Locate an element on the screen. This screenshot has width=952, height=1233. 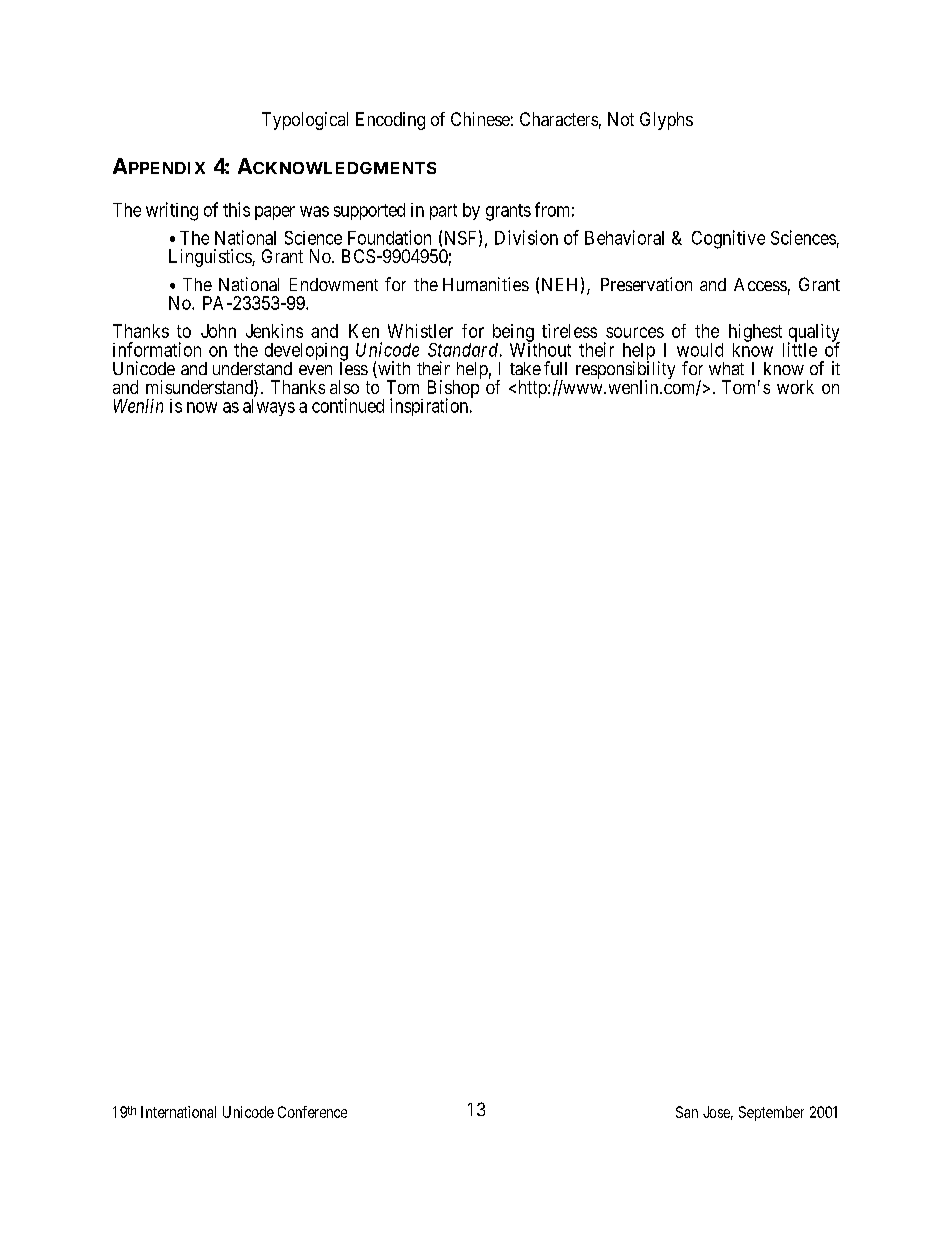
work is located at coordinates (795, 387).
